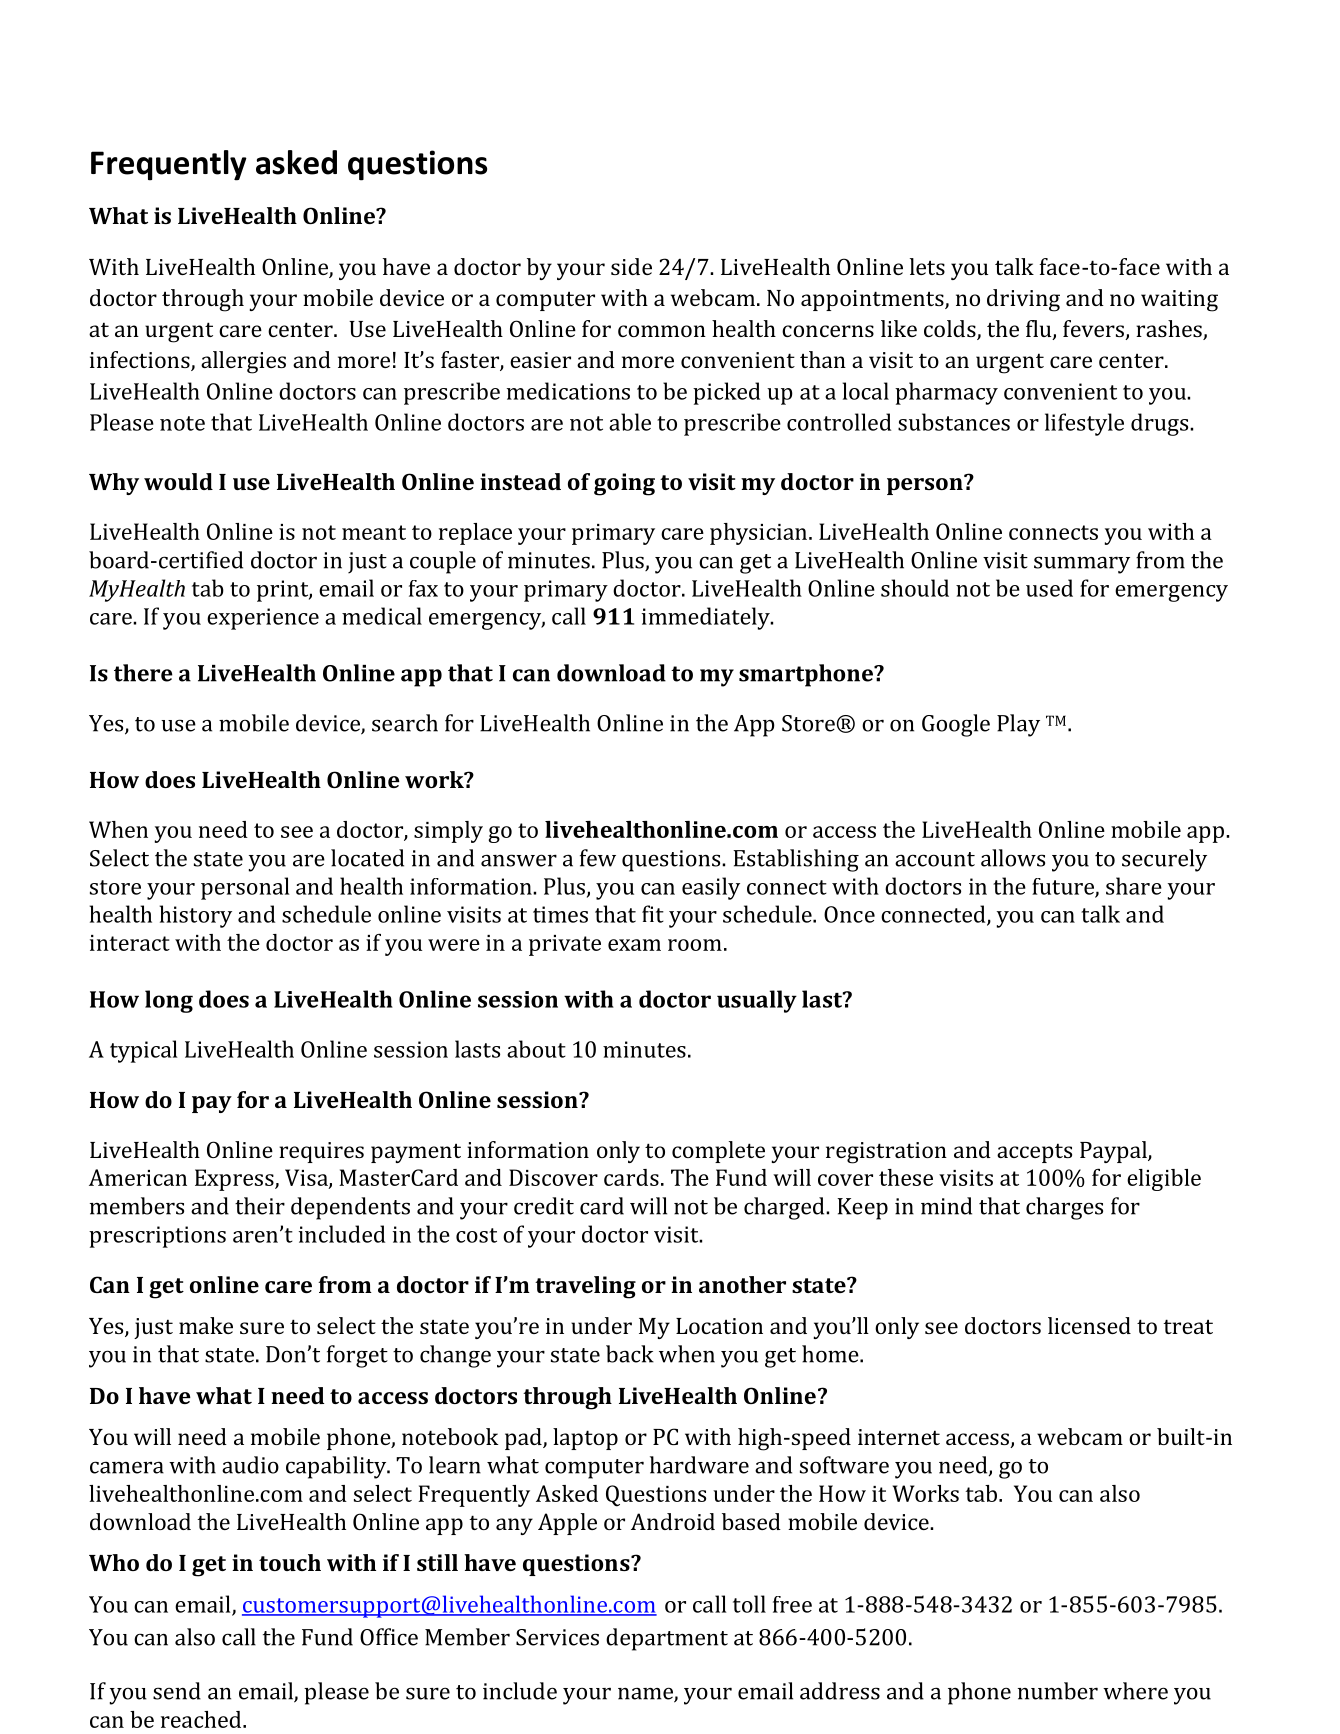  I want to click on exam, so click(634, 945).
